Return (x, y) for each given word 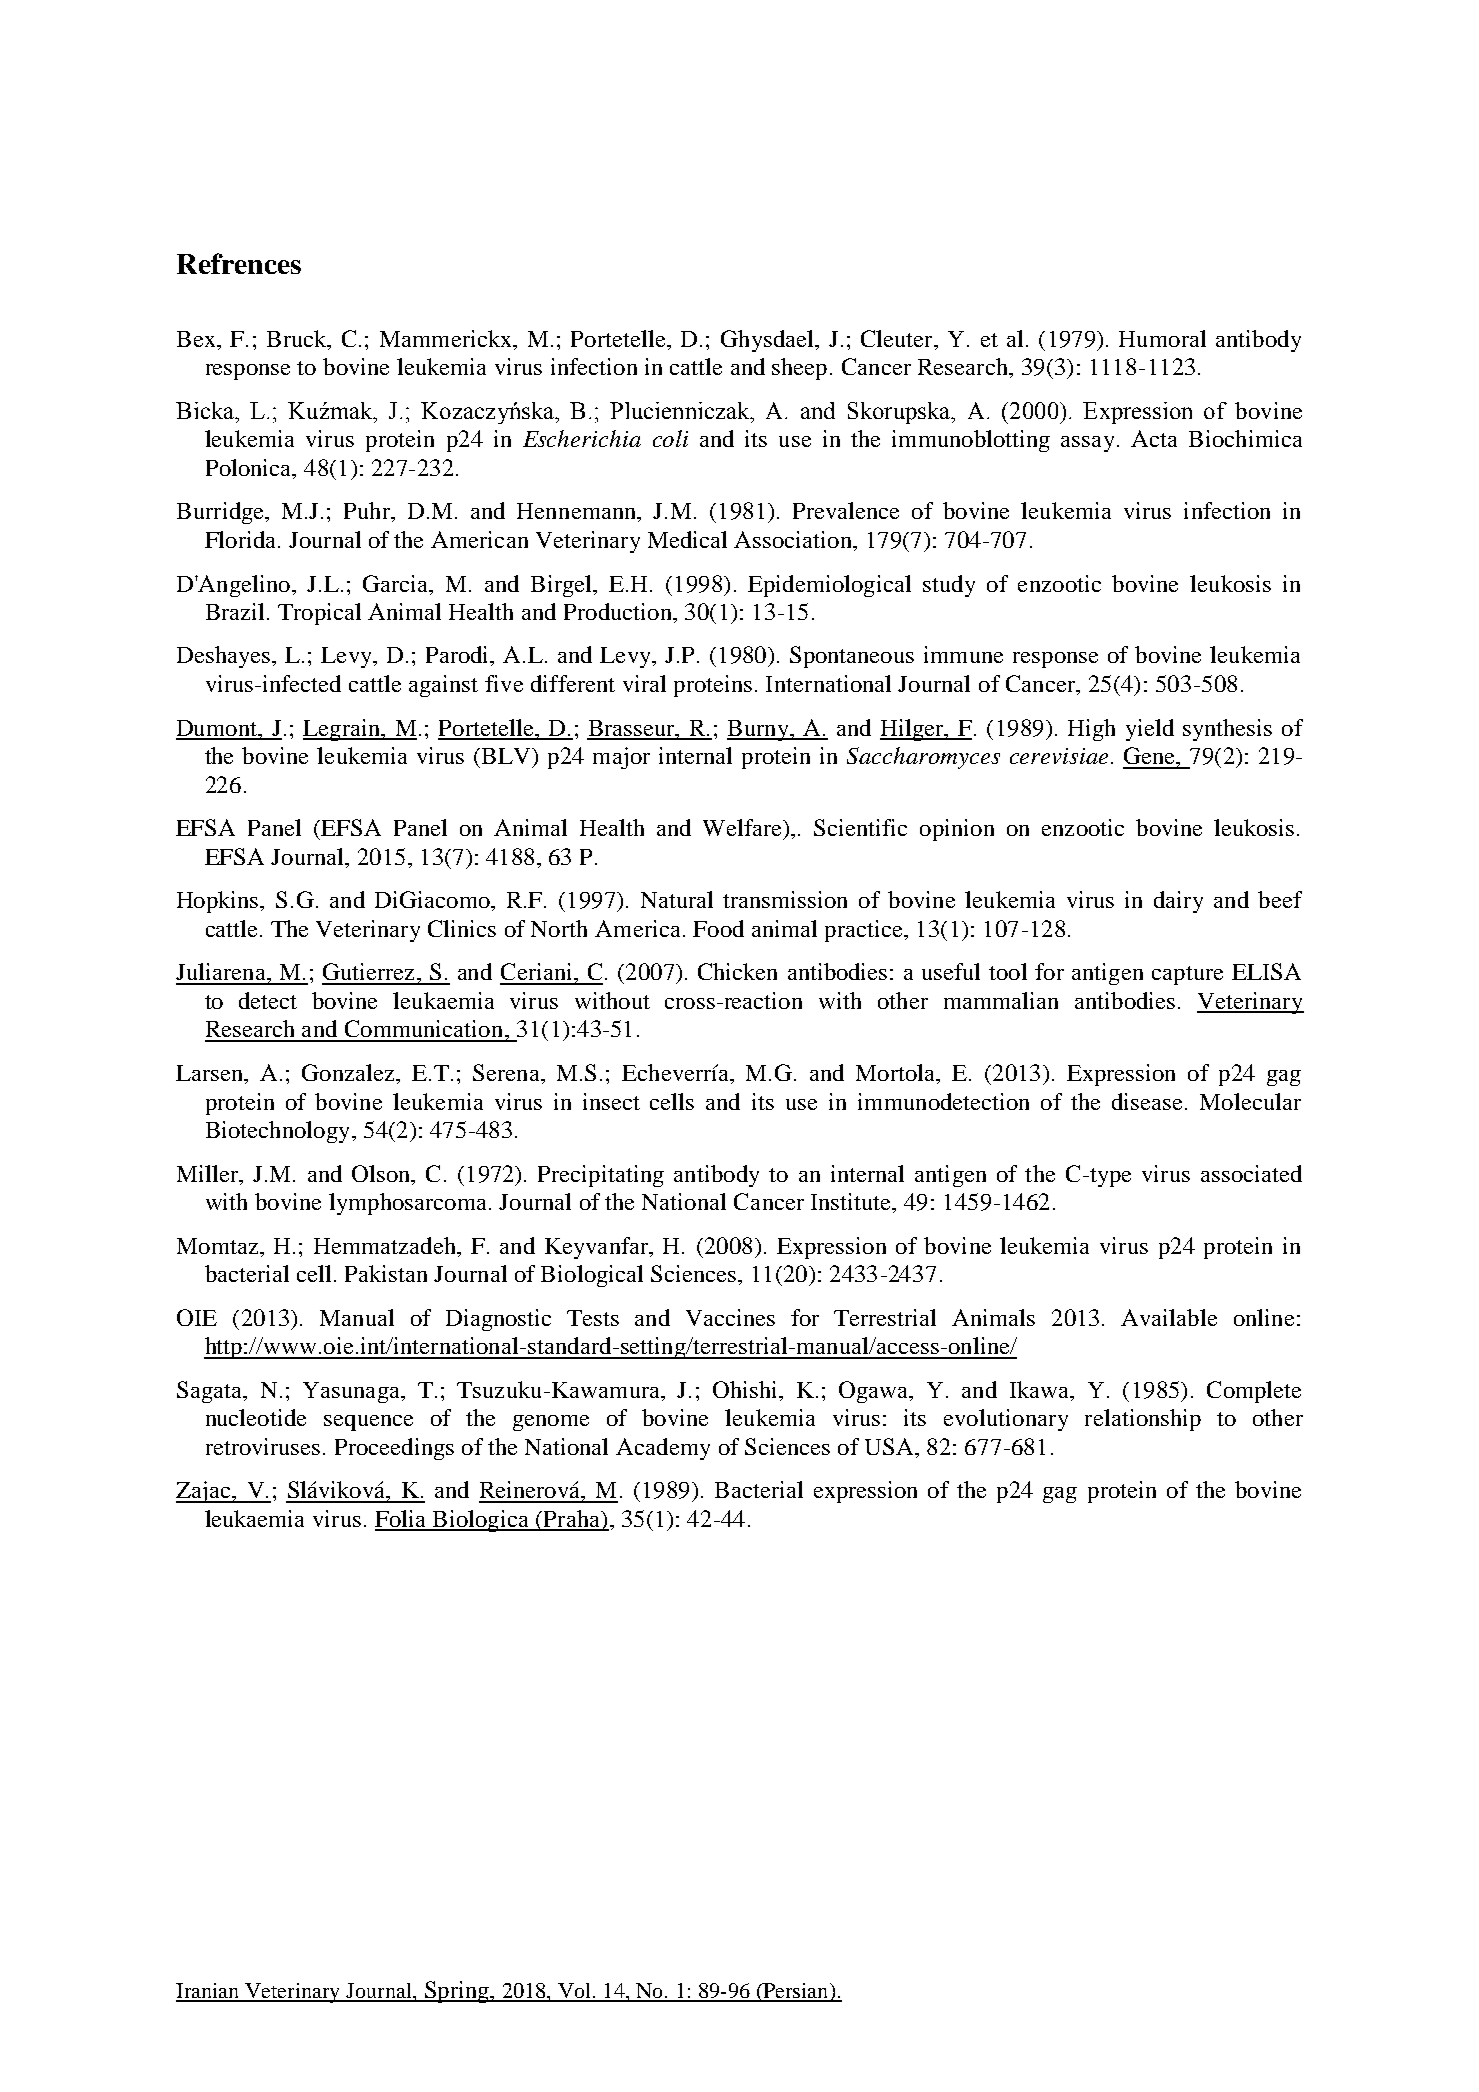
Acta (1154, 438)
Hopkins (219, 902)
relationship (1143, 1420)
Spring (456, 1992)
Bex (197, 339)
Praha (571, 1520)
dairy (1178, 902)
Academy (663, 1449)
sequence (368, 1423)
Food (718, 928)
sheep (799, 369)
